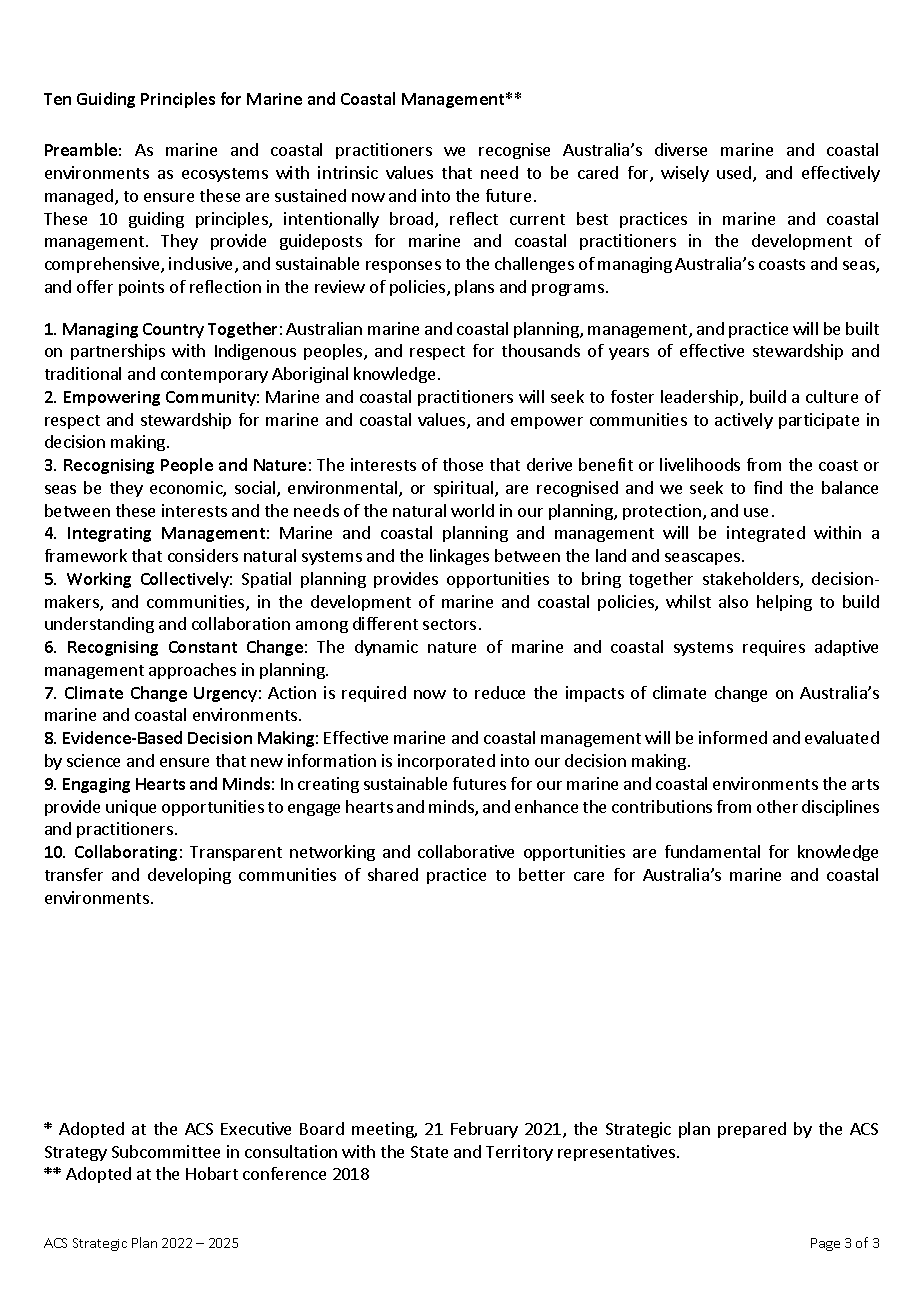  What do you see at coordinates (212, 1173) in the screenshot?
I see `Hobart` at bounding box center [212, 1173].
